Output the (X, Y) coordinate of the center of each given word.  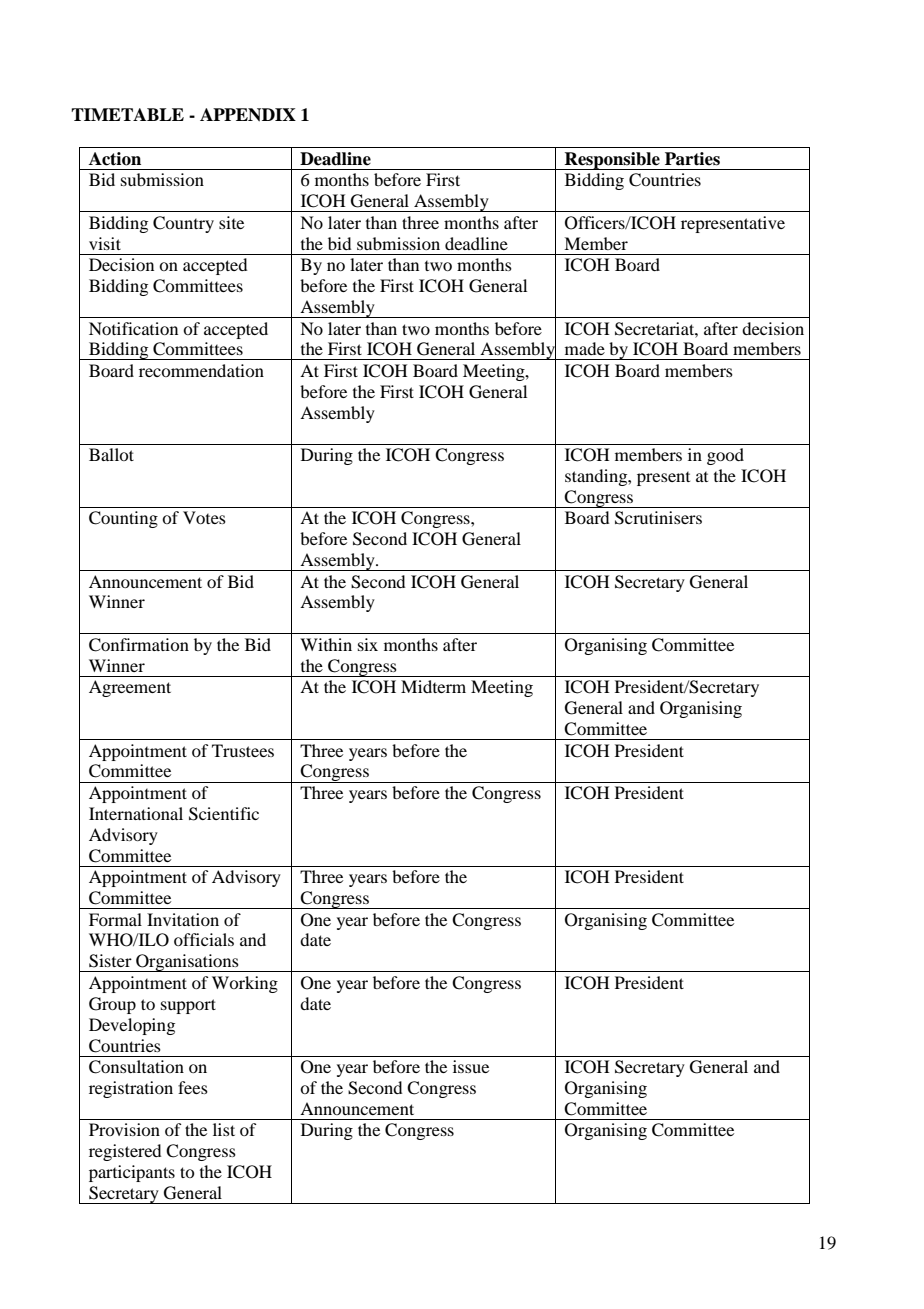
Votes (204, 517)
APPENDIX (248, 115)
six (368, 644)
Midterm (433, 686)
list (224, 1129)
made (585, 348)
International (136, 813)
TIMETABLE (127, 114)
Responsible (612, 161)
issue (471, 1066)
